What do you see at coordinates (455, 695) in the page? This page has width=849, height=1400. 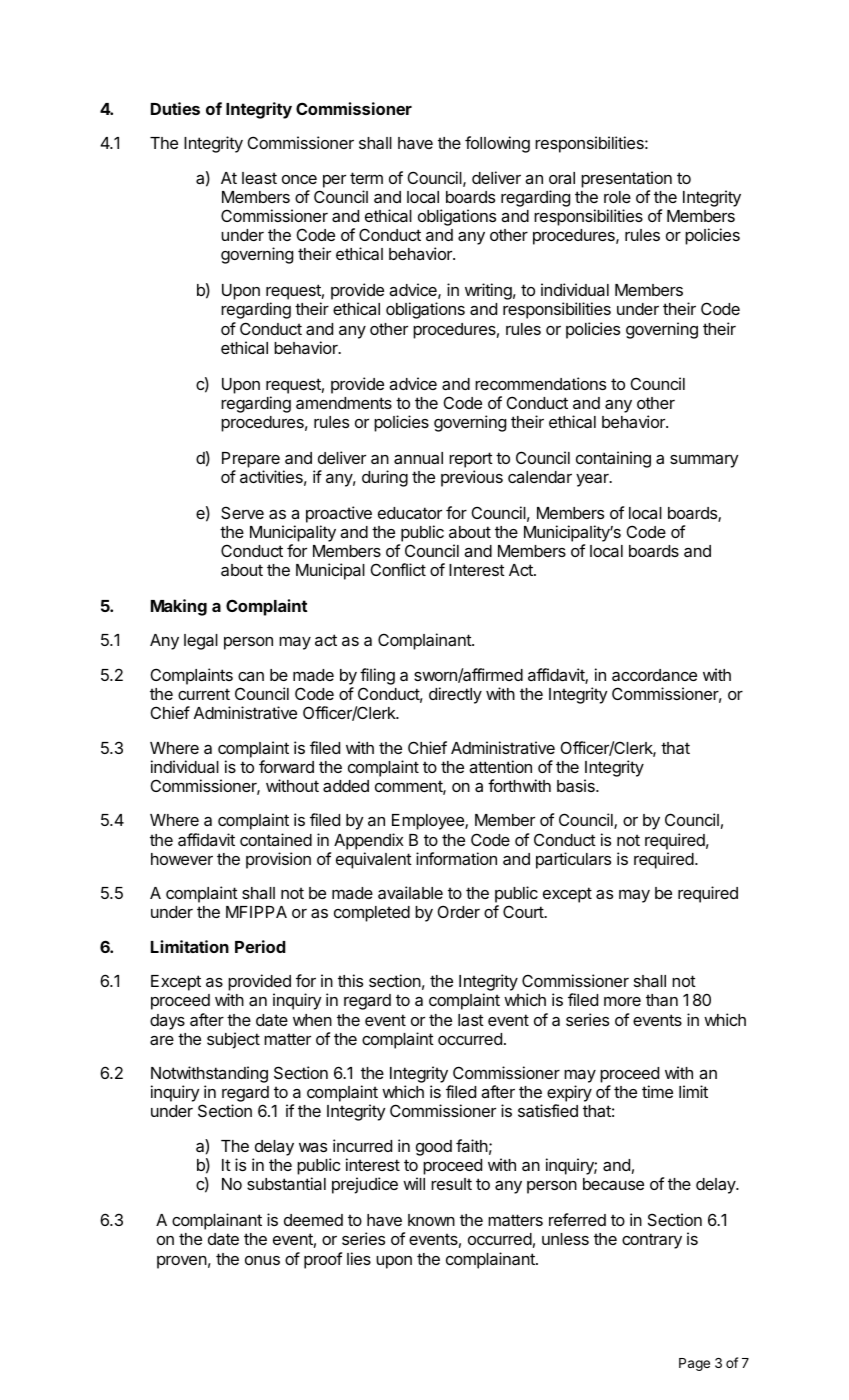 I see `directly` at bounding box center [455, 695].
